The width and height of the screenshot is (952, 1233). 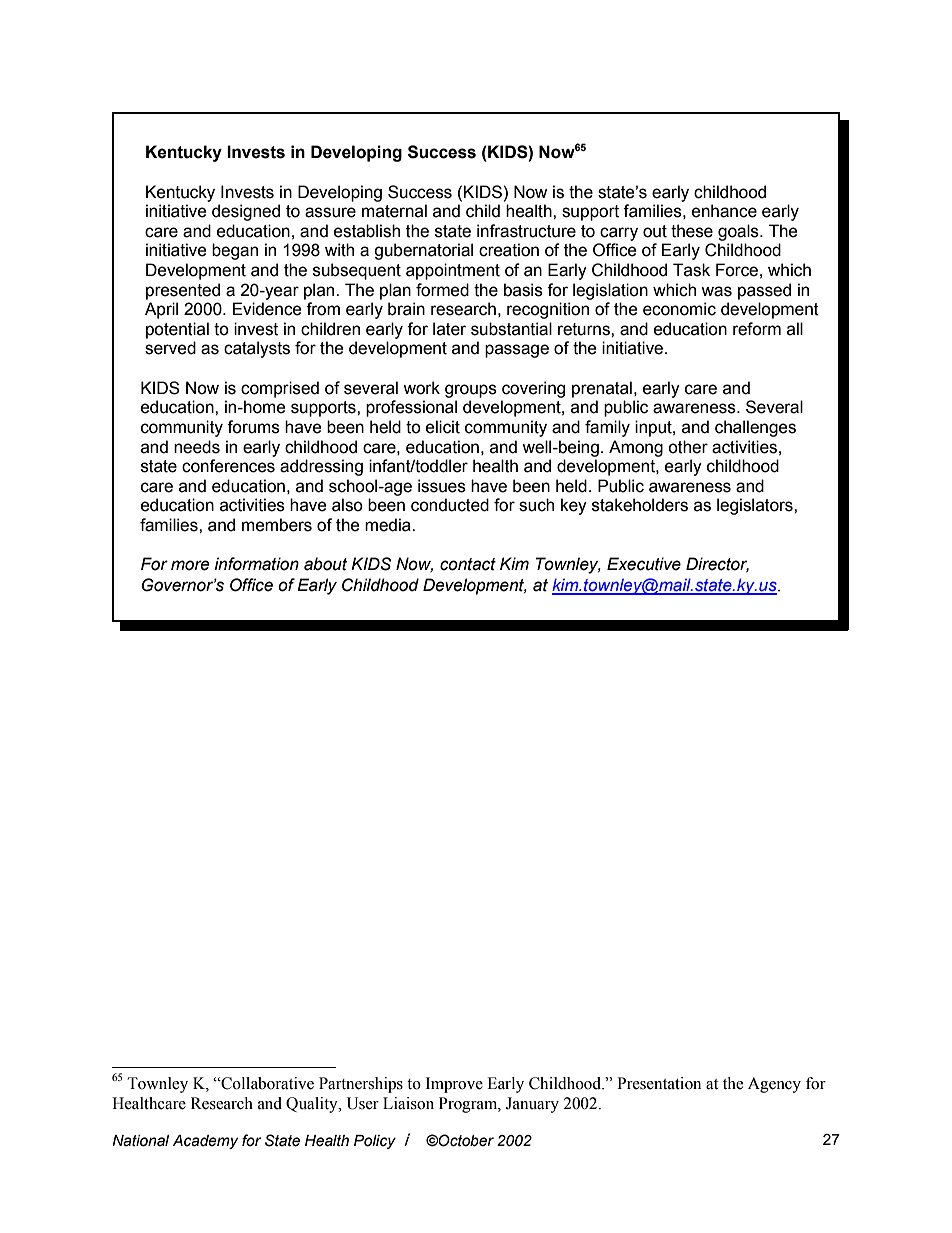 What do you see at coordinates (659, 1083) in the screenshot?
I see `Presentation` at bounding box center [659, 1083].
